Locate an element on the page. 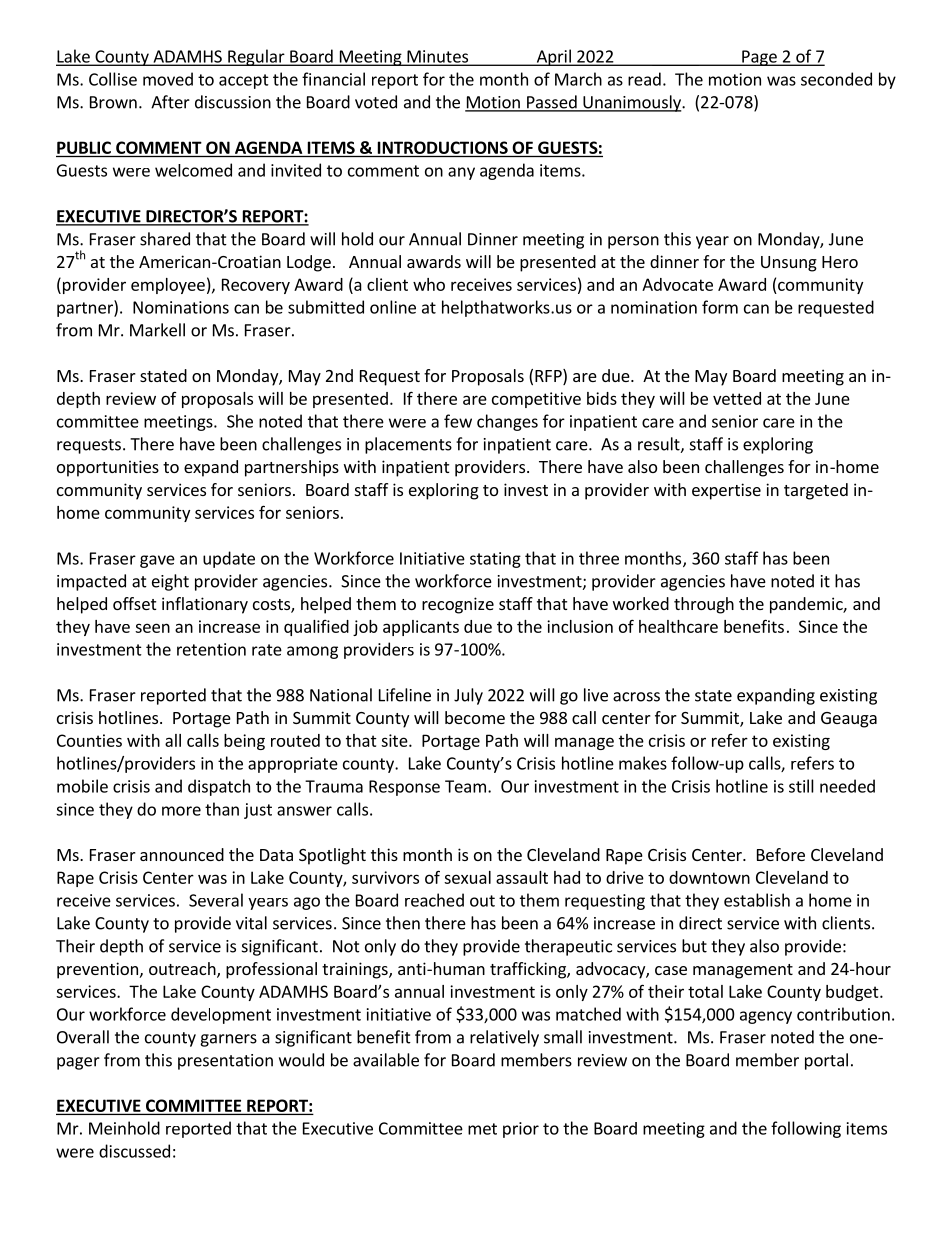  employee is located at coordinates (168, 286).
